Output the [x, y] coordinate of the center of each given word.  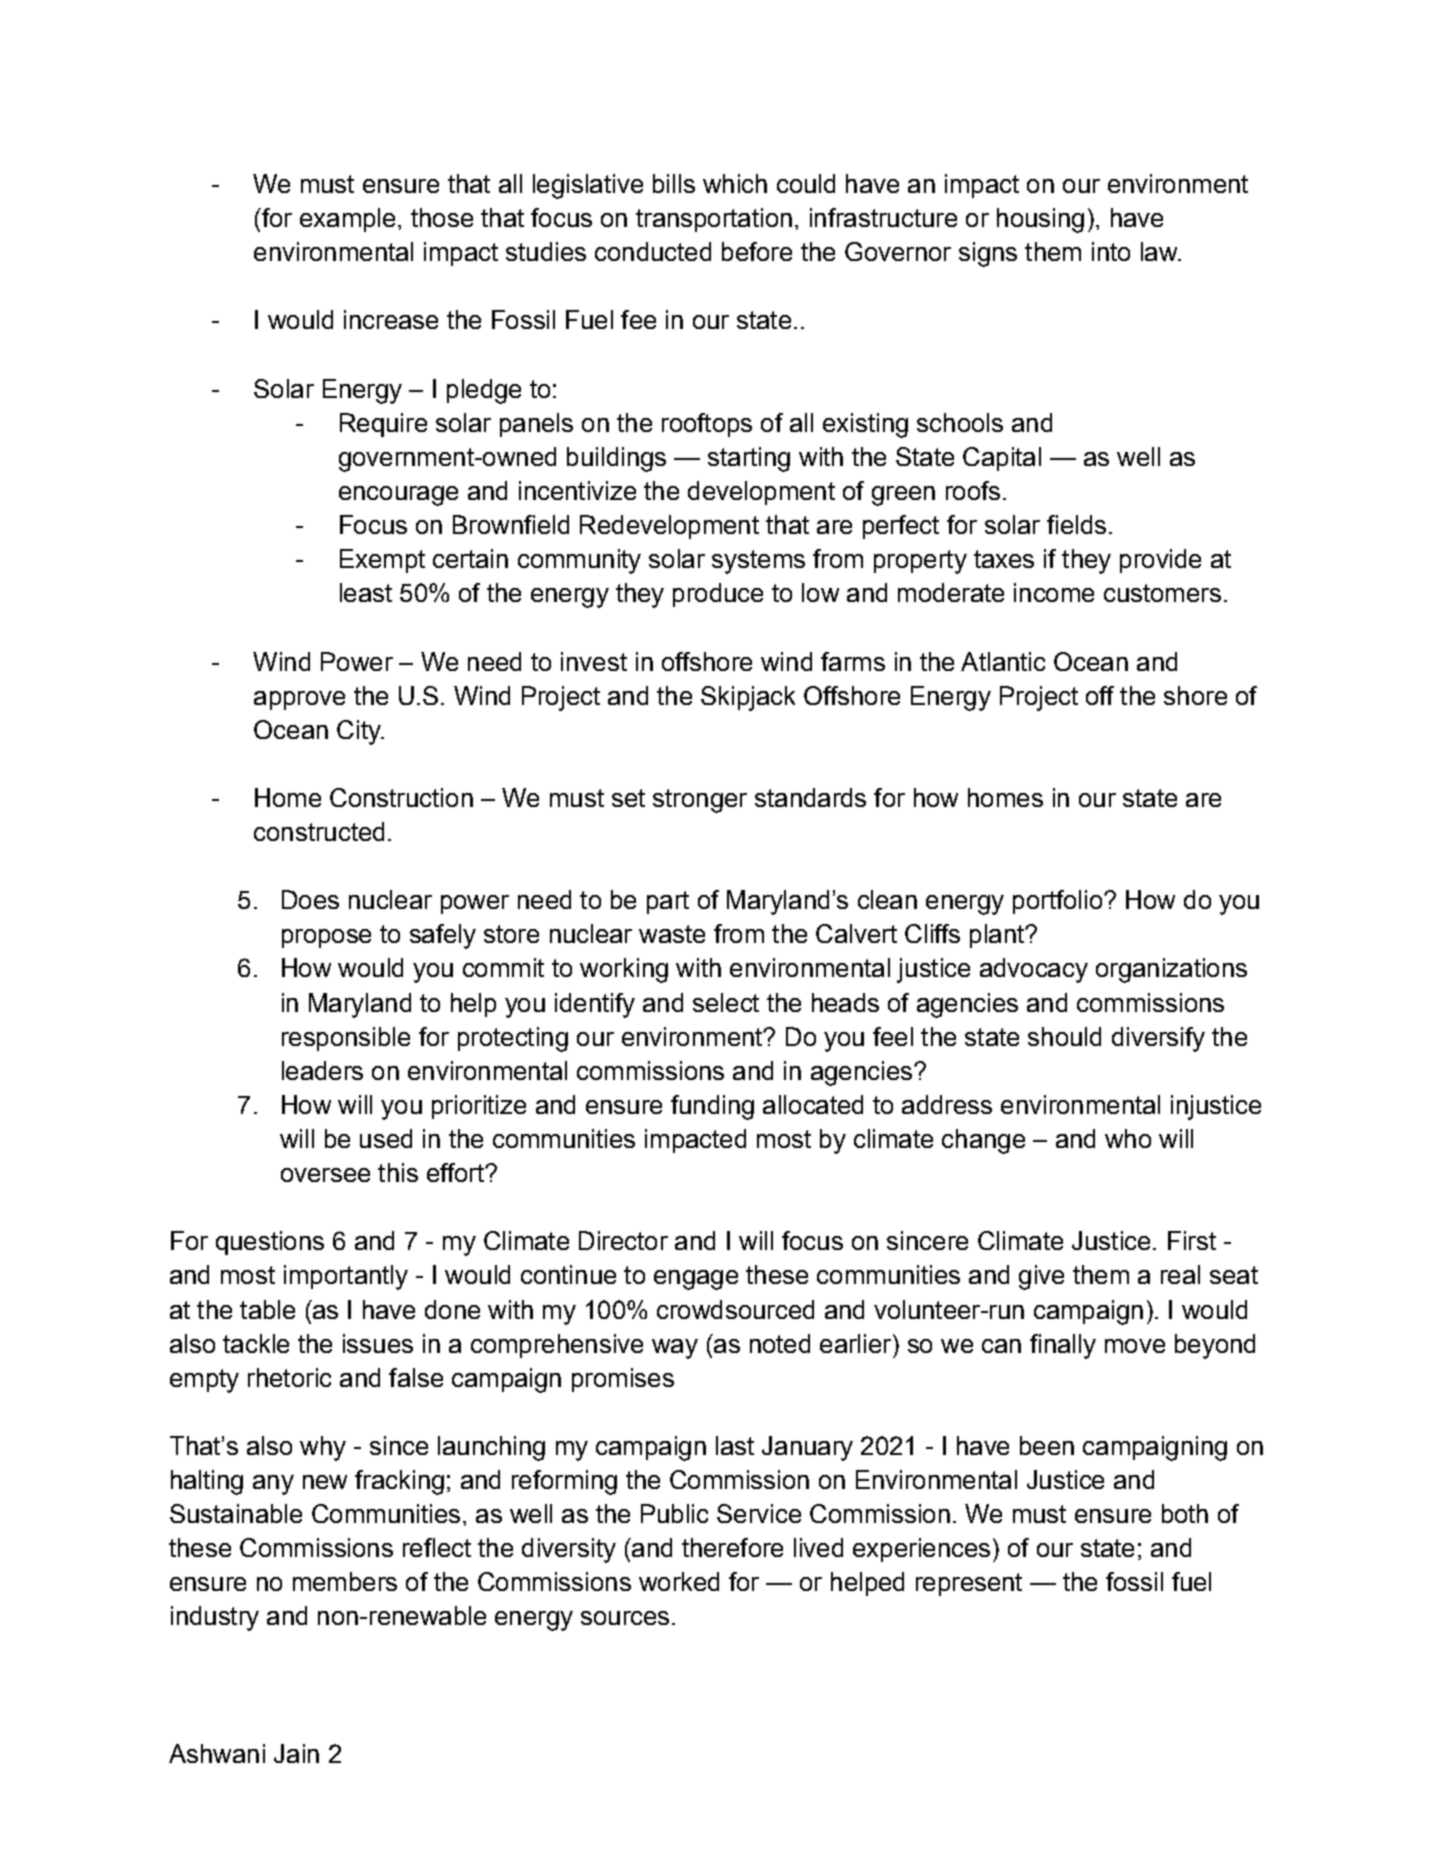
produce [718, 595]
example [347, 220]
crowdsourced [735, 1309]
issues [378, 1343]
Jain [296, 1753]
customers [1162, 593]
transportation [714, 220]
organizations [1171, 970]
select [726, 1002]
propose [326, 938]
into [1111, 251]
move [1135, 1346]
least [366, 592]
